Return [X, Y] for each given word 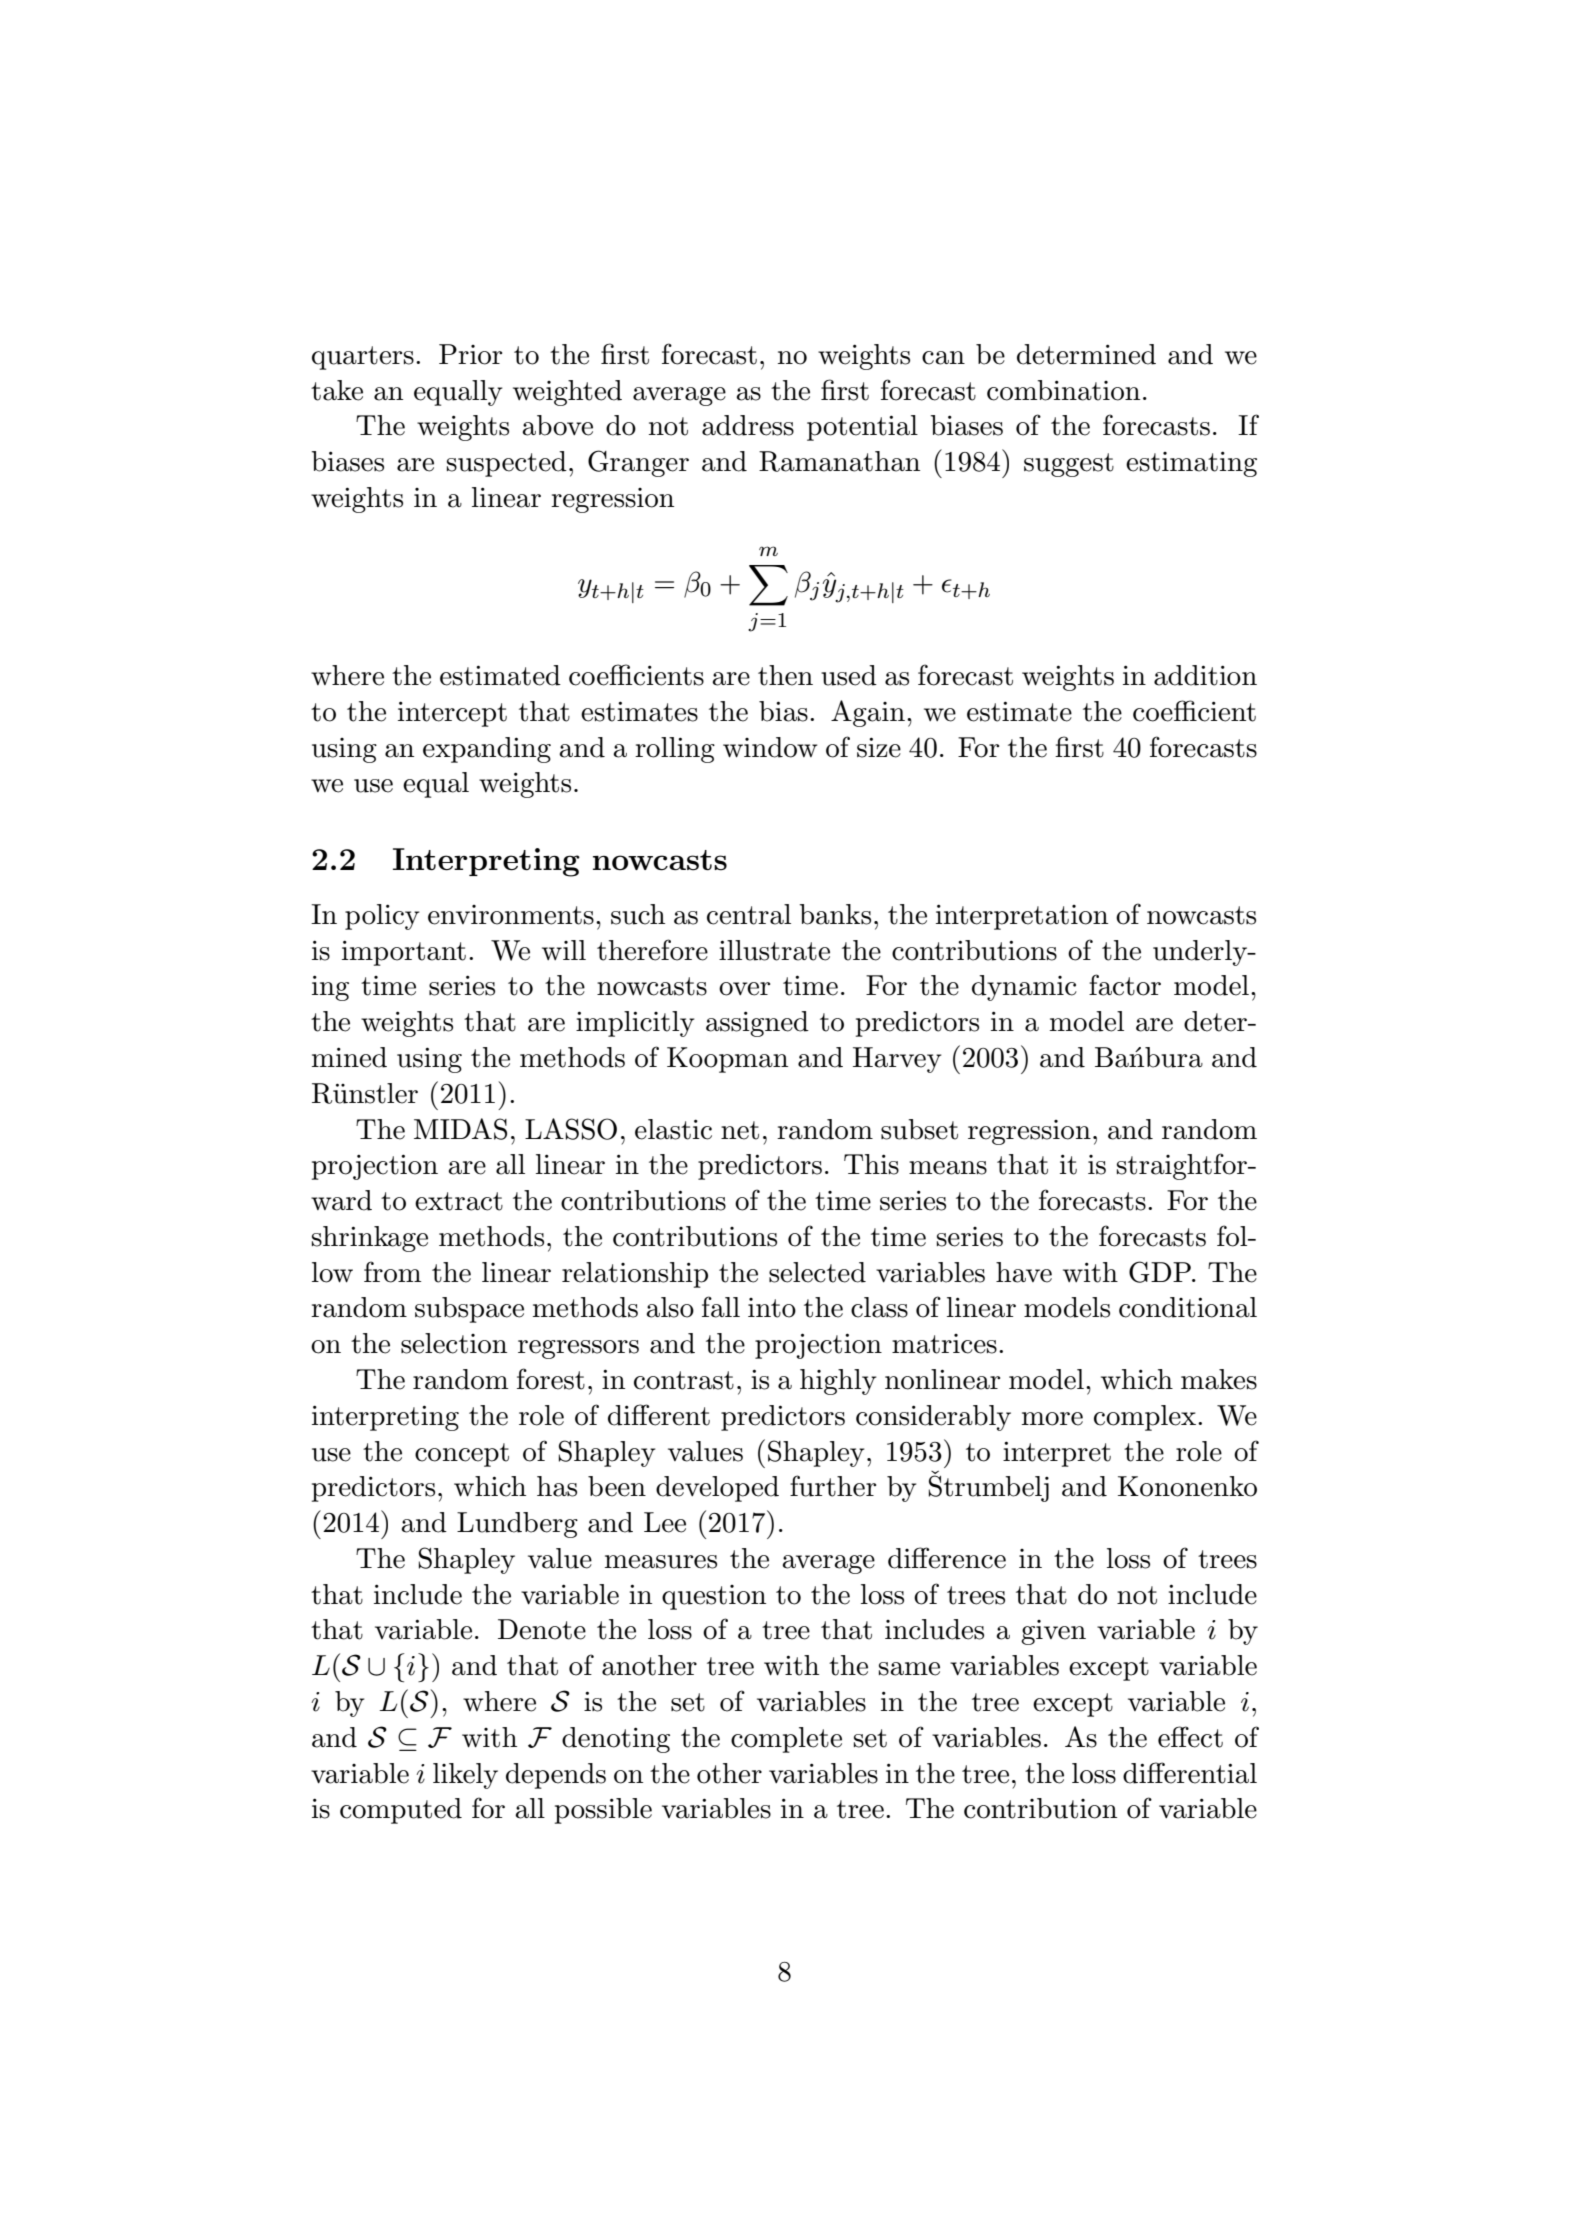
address [748, 425]
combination [1063, 390]
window [770, 747]
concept [462, 1455]
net [740, 1130]
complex [1146, 1418]
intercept [452, 714]
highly [838, 1382]
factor [1125, 985]
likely [465, 1776]
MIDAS [460, 1129]
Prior [470, 354]
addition [1205, 675]
